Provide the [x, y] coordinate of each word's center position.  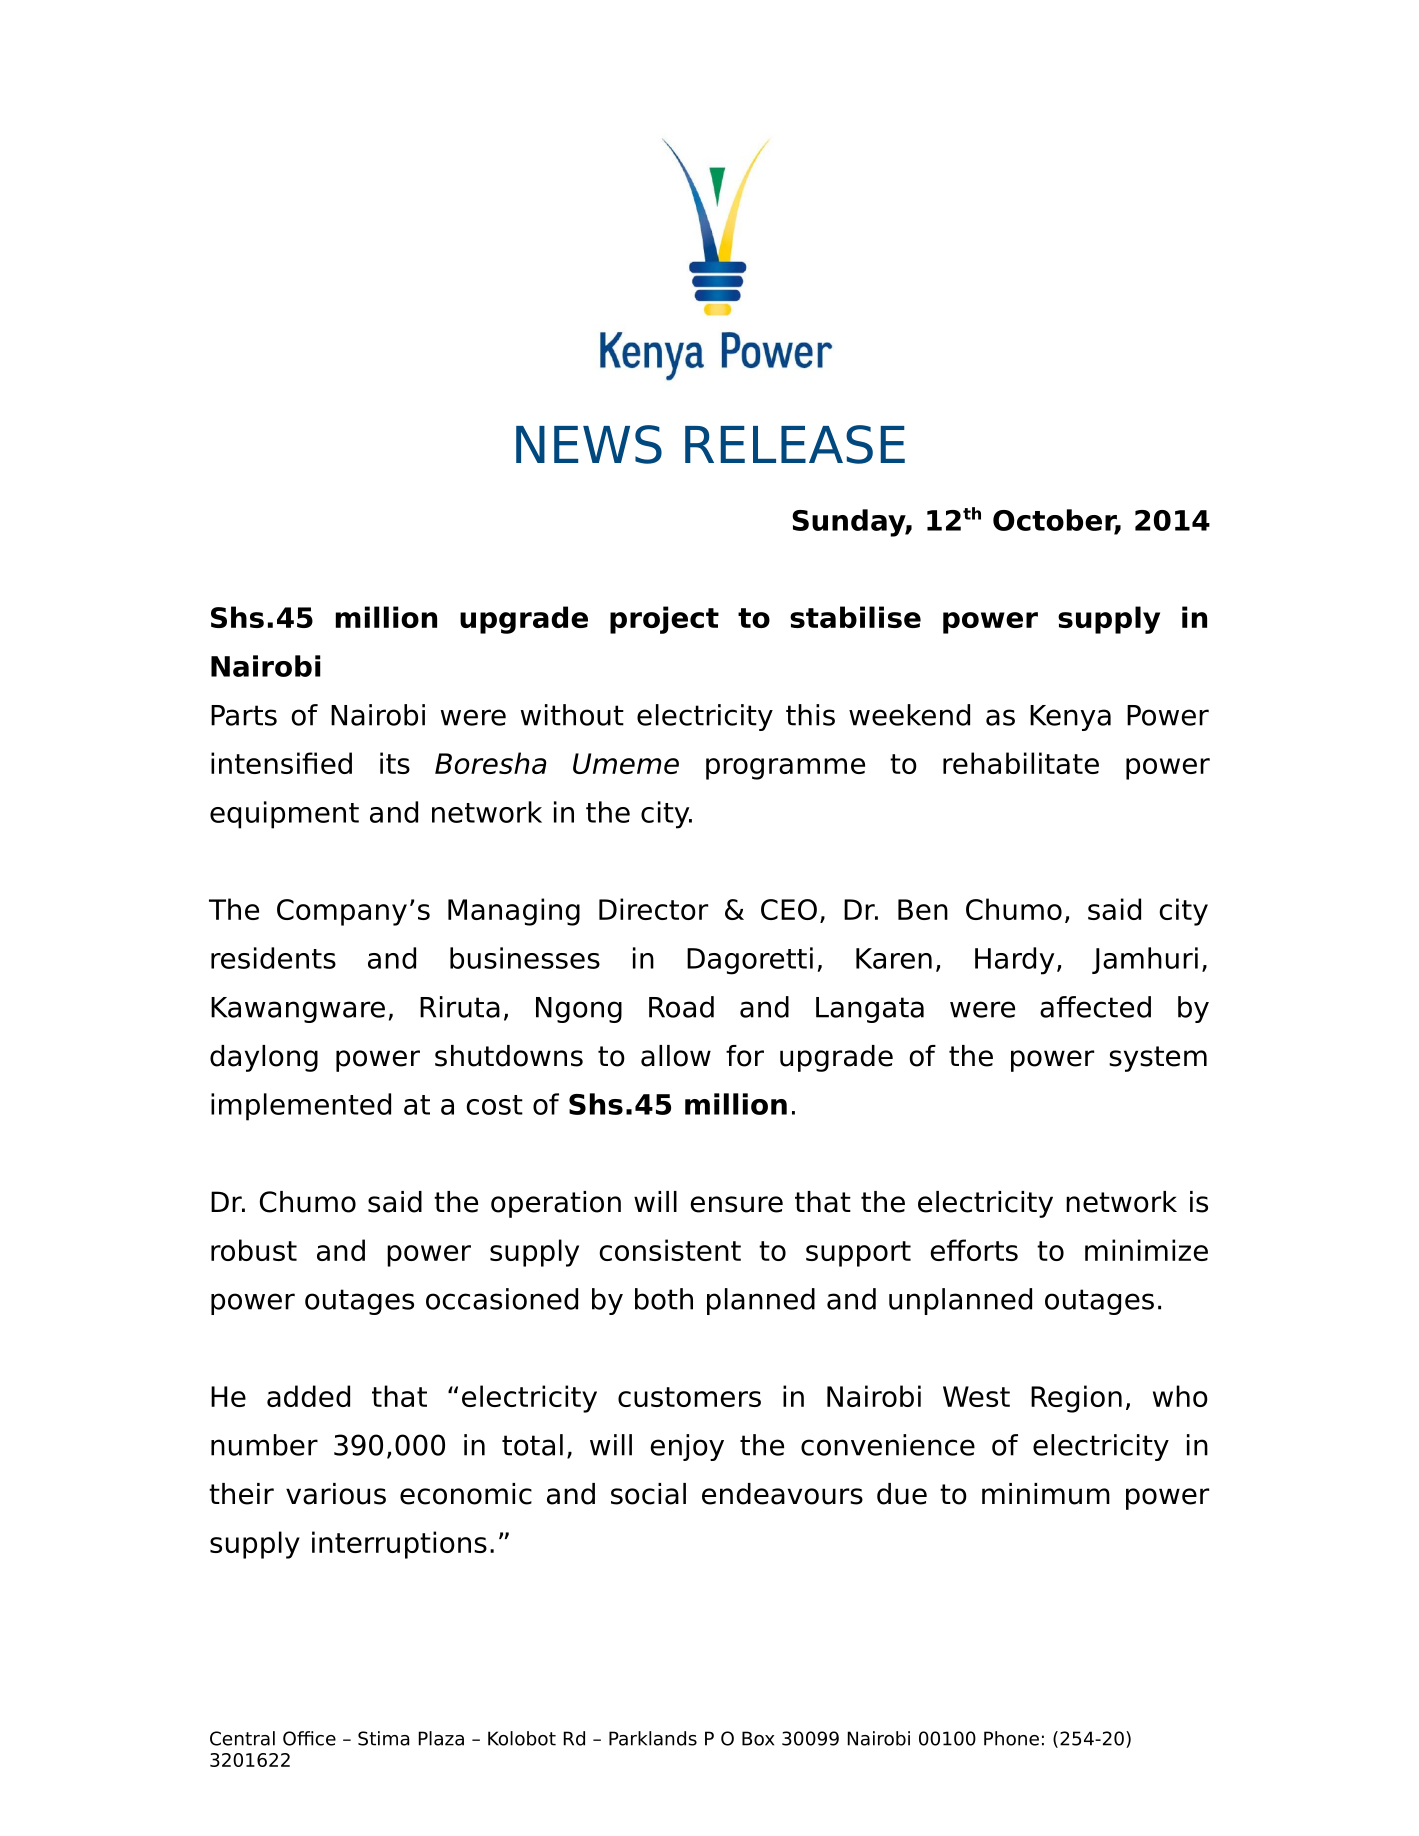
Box [758, 1738]
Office [309, 1738]
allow [676, 1056]
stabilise [855, 617]
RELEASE [795, 444]
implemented [301, 1107]
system [1158, 1059]
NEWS [589, 444]
